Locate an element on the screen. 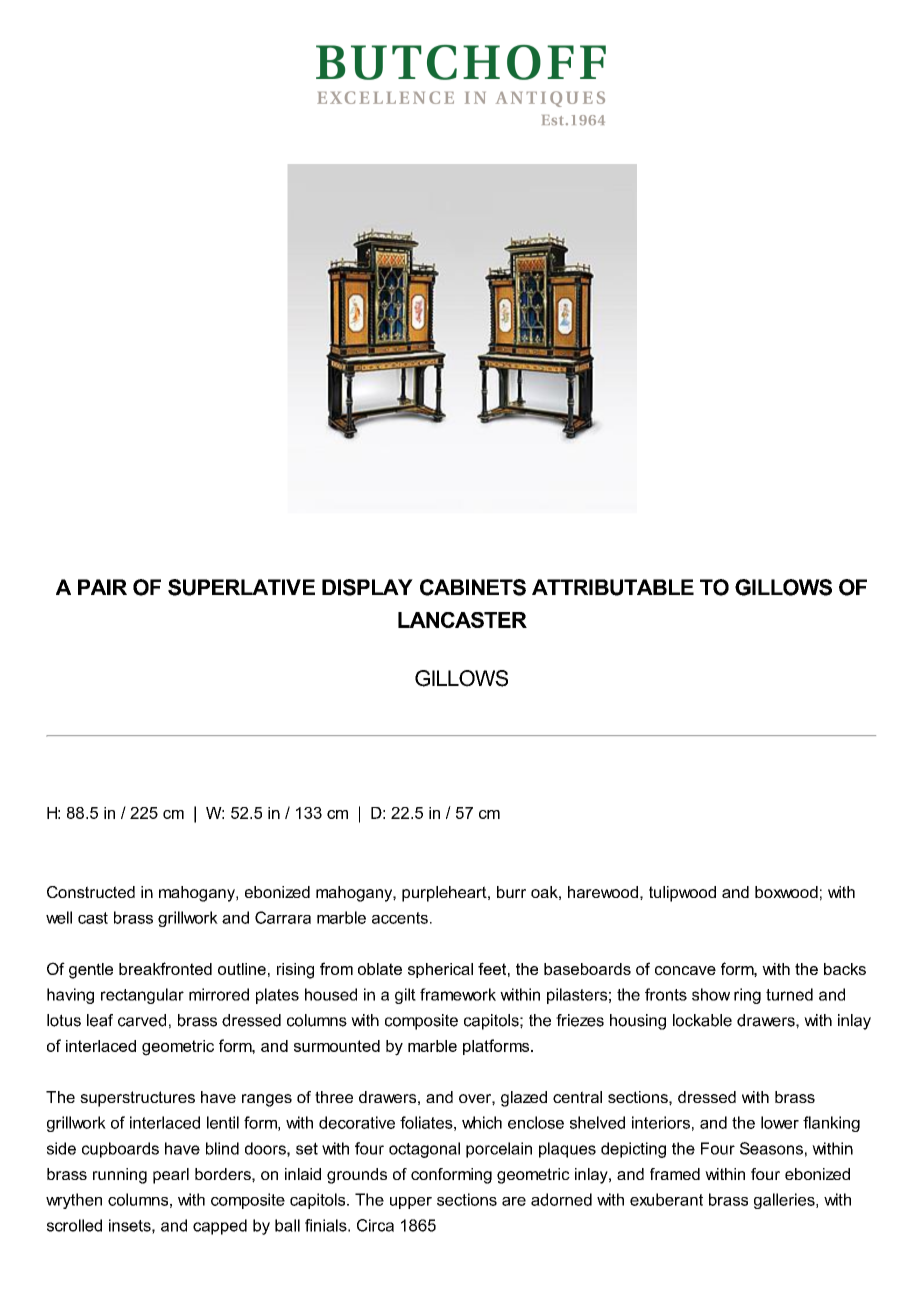 This screenshot has height=1308, width=924. PAIR is located at coordinates (102, 587).
